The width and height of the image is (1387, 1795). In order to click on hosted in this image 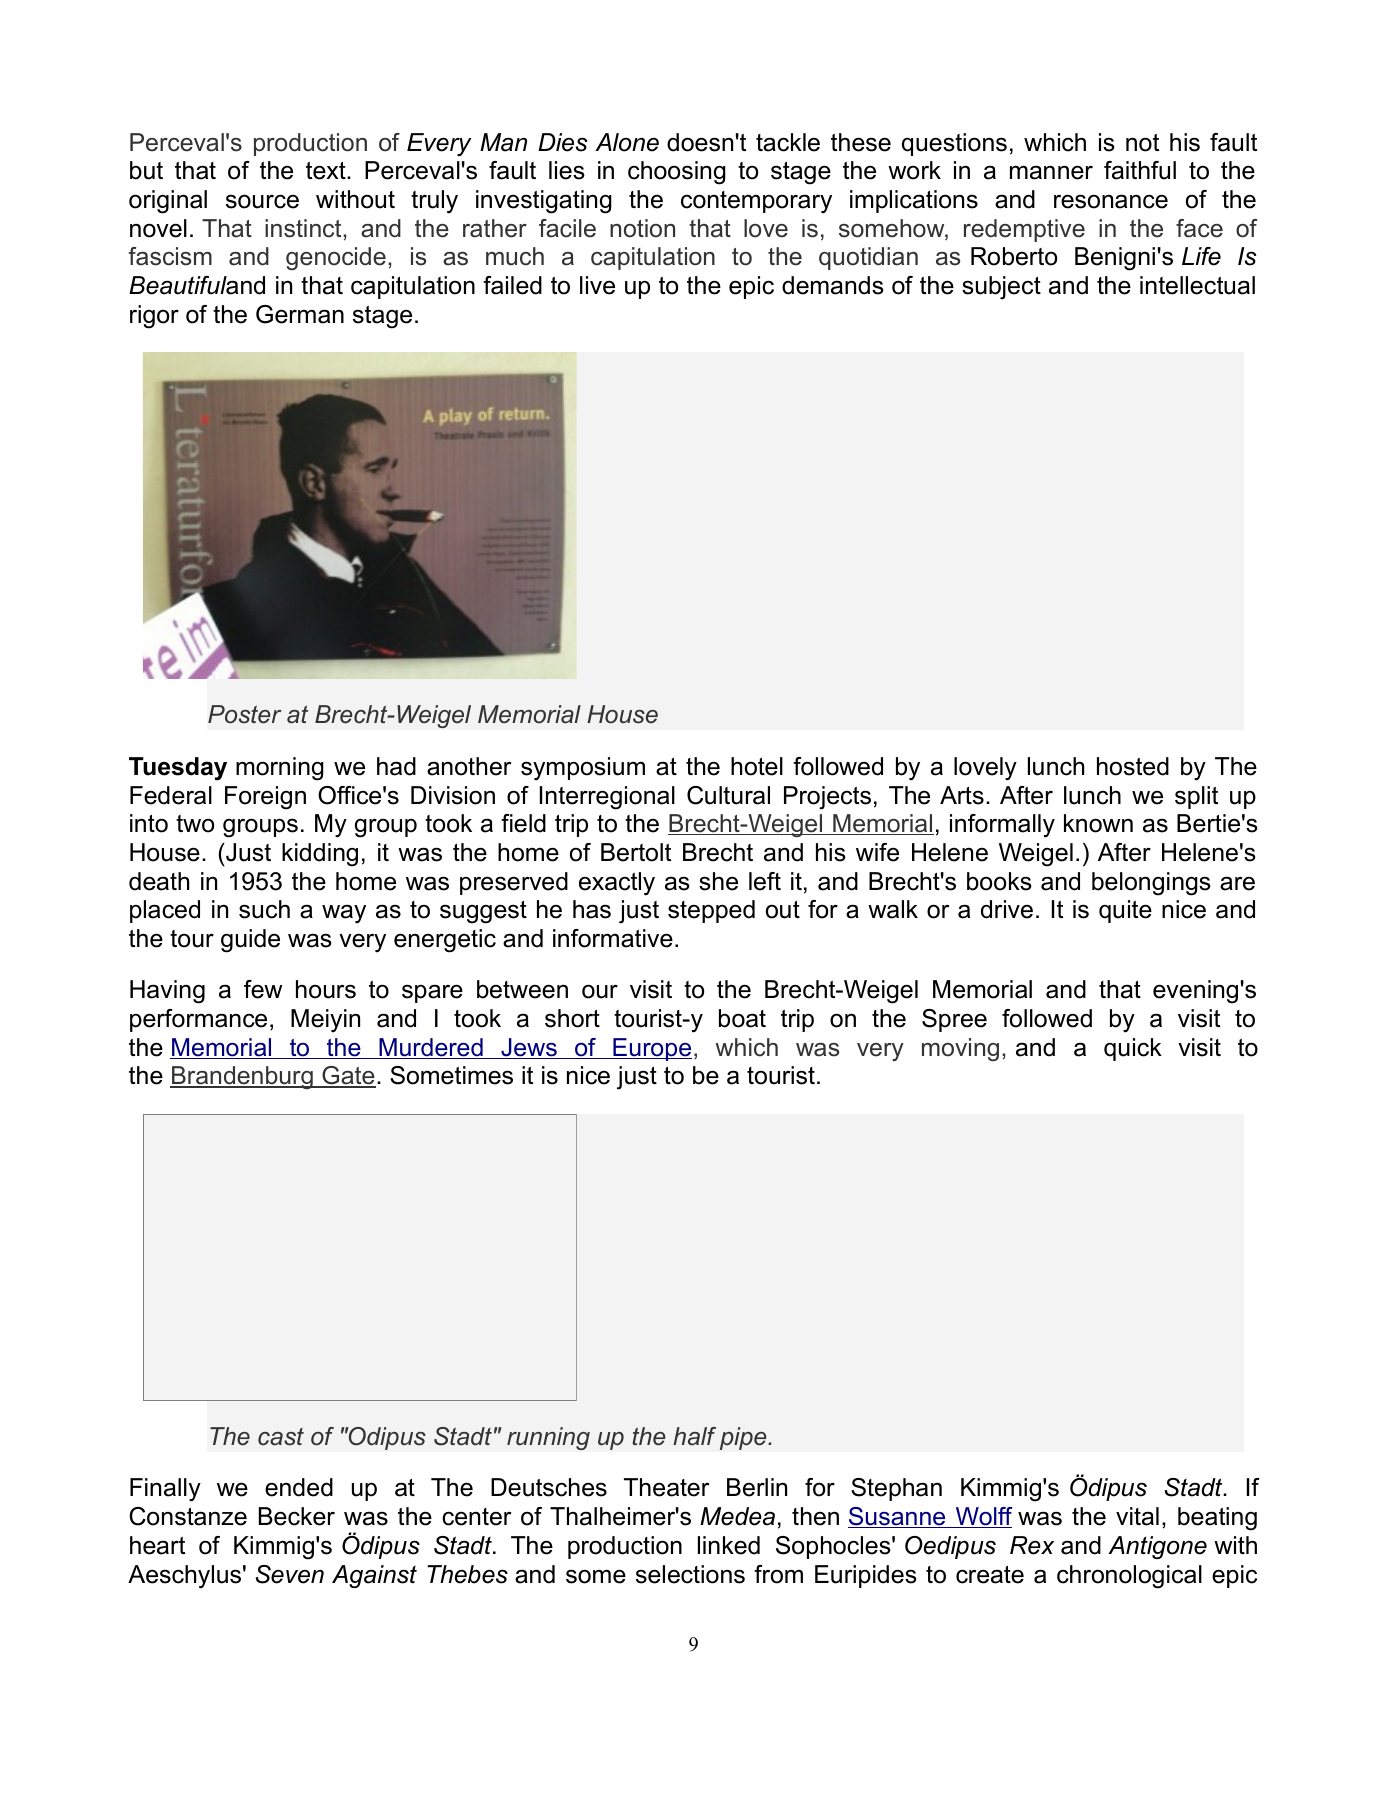, I will do `click(1133, 766)`.
